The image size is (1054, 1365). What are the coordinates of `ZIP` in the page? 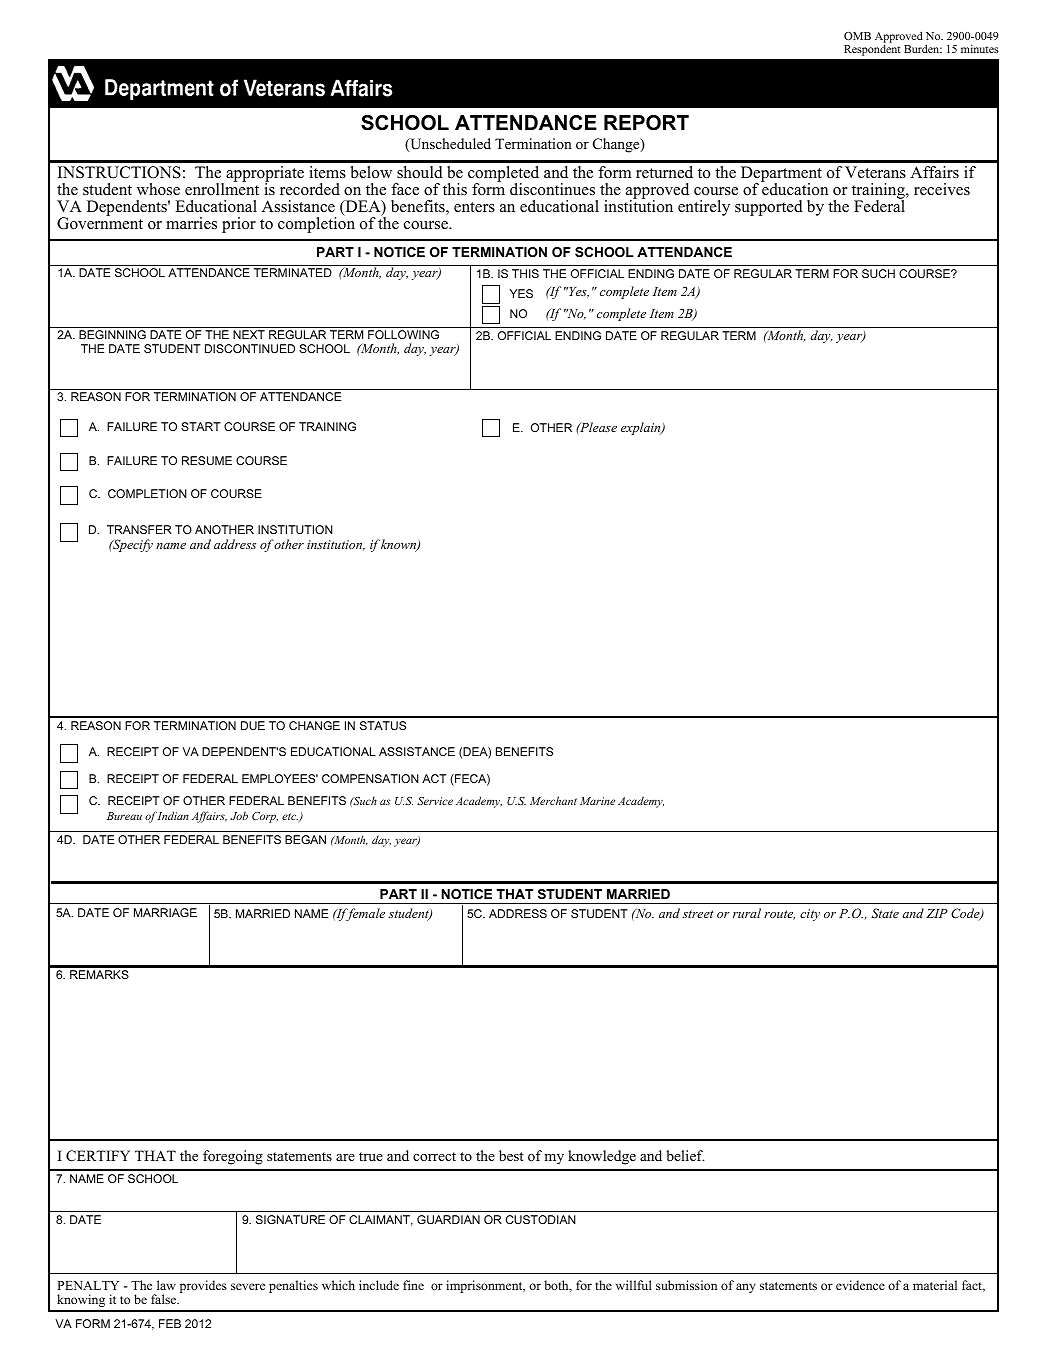 It's located at (937, 913).
